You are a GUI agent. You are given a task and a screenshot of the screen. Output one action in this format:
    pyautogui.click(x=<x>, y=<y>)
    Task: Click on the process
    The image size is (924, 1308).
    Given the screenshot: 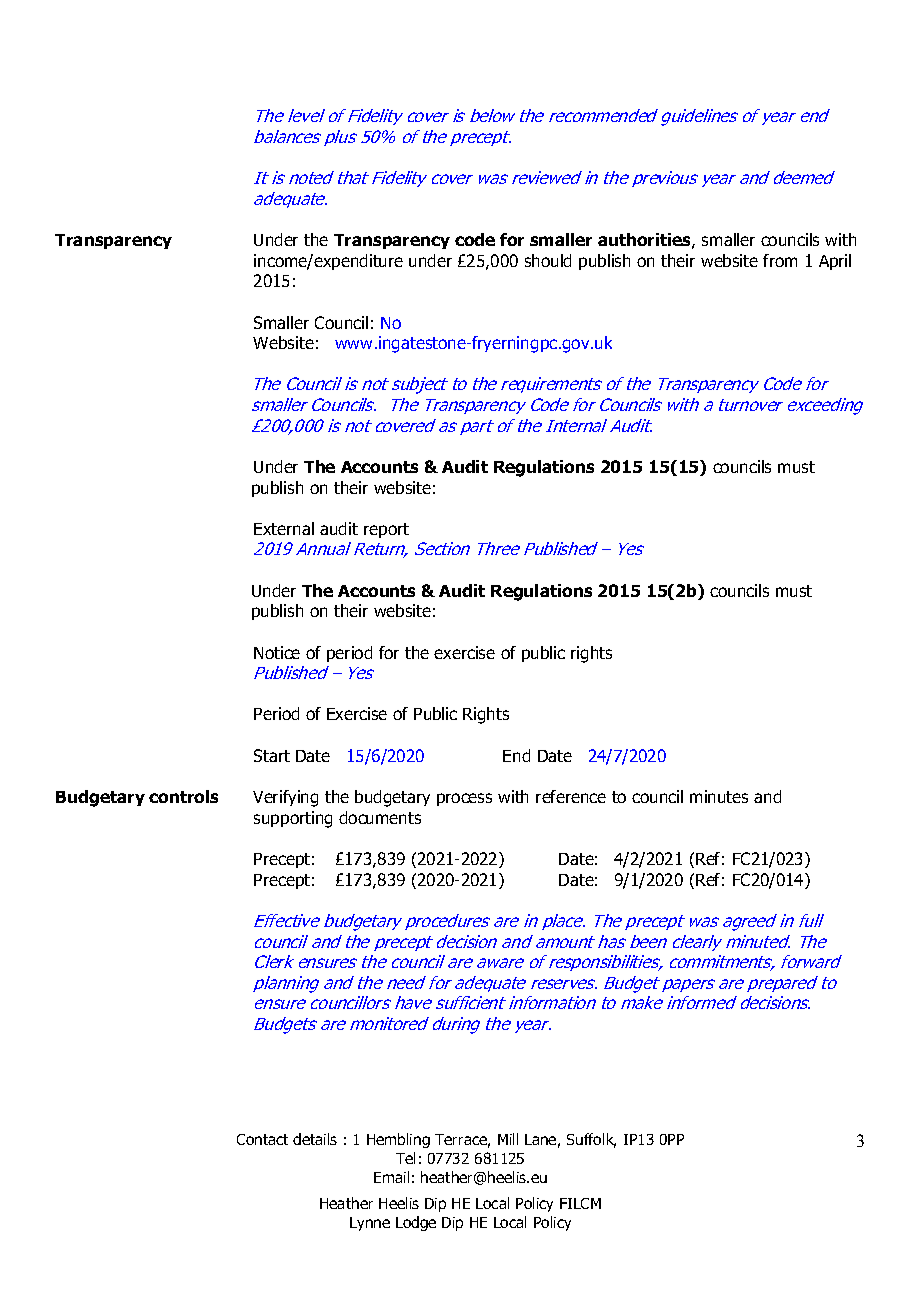 What is the action you would take?
    pyautogui.click(x=464, y=799)
